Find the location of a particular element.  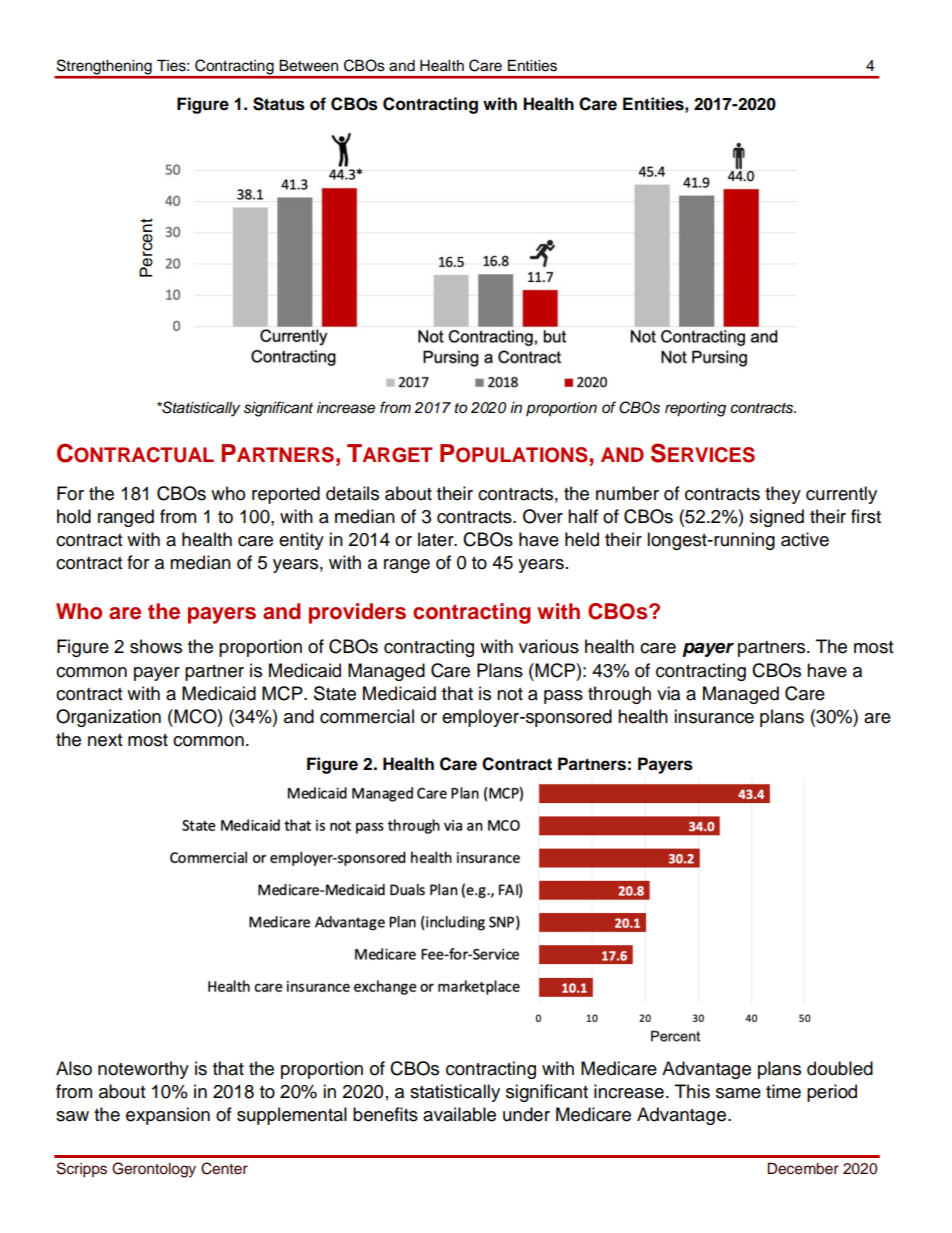

shows is located at coordinates (156, 646).
